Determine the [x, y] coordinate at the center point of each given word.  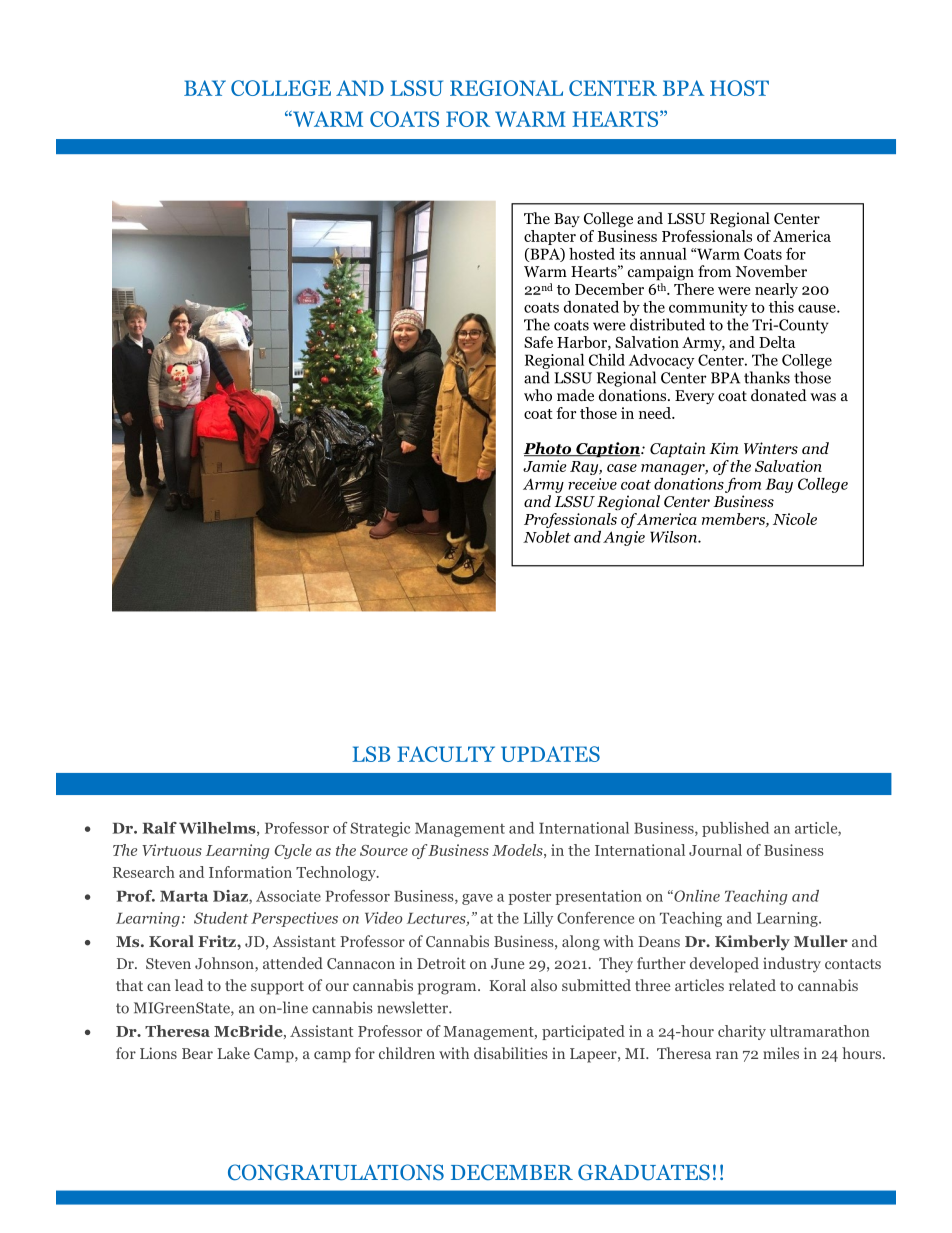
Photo [548, 449]
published [735, 829]
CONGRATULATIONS [336, 1172]
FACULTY [446, 754]
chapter [550, 237]
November [771, 271]
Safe [538, 342]
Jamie [545, 466]
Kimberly [752, 943]
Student [221, 918]
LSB [371, 754]
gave [477, 899]
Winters [771, 448]
